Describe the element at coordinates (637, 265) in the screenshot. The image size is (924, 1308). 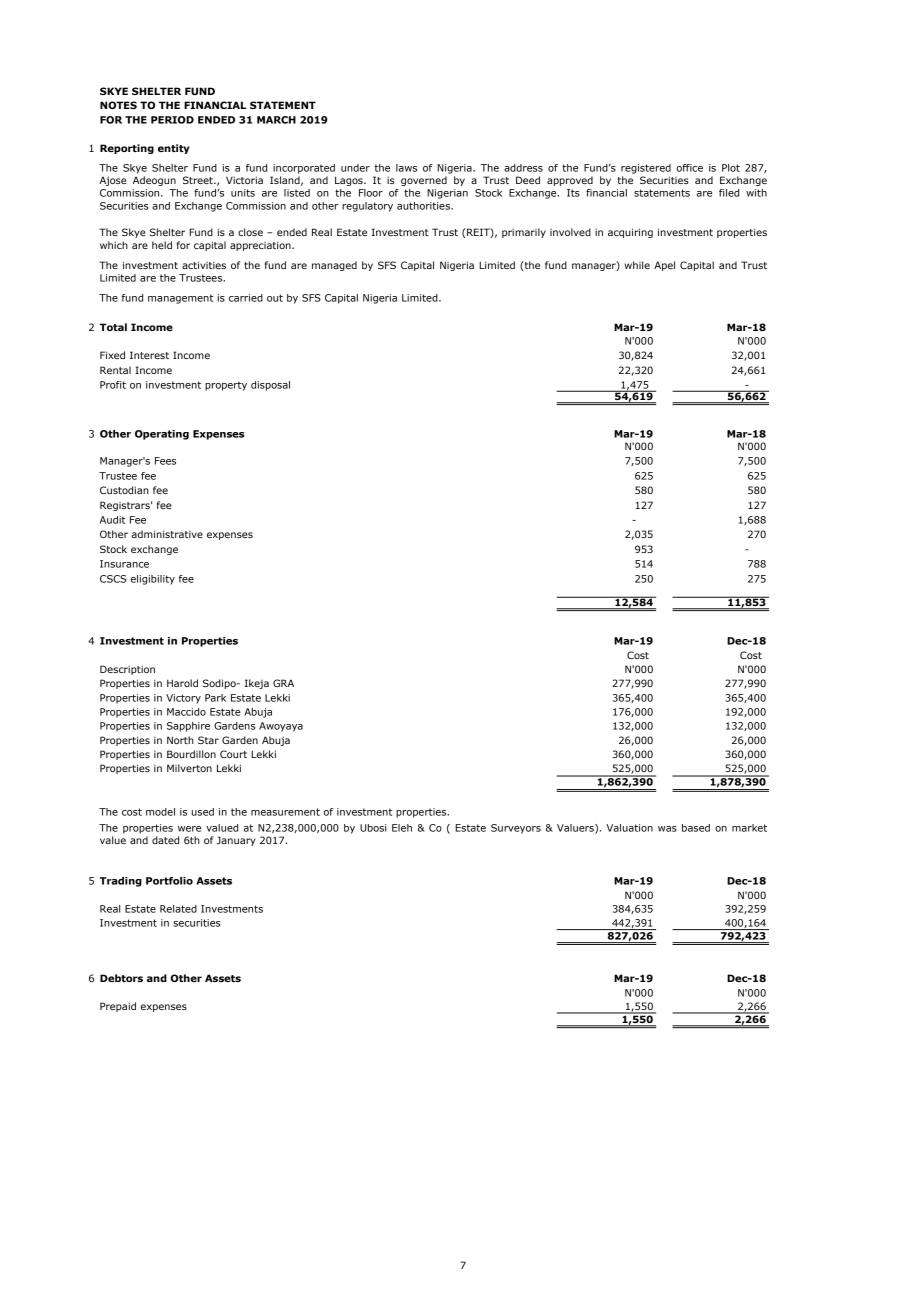
I see `while` at that location.
